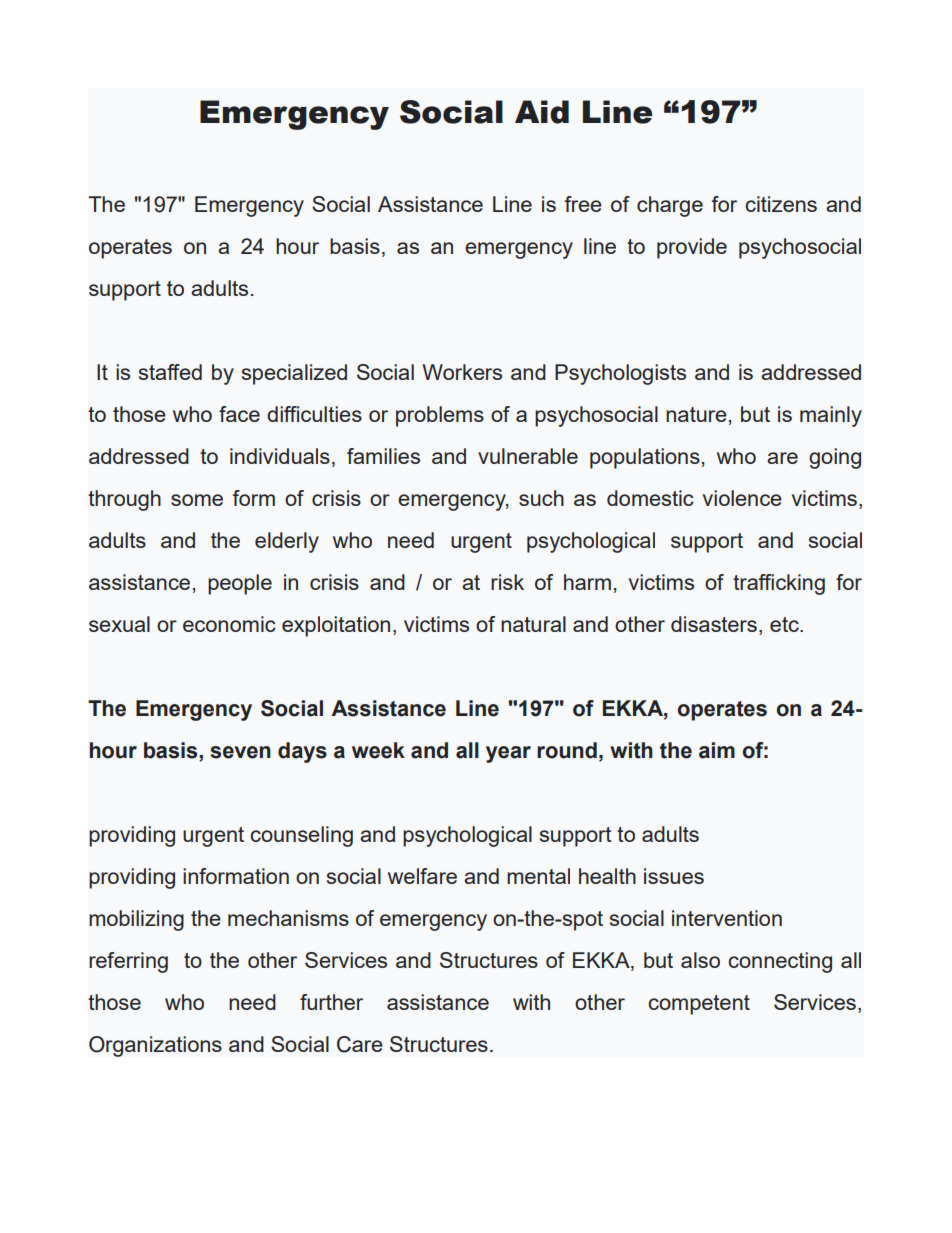  What do you see at coordinates (155, 1046) in the screenshot?
I see `Organizations` at bounding box center [155, 1046].
